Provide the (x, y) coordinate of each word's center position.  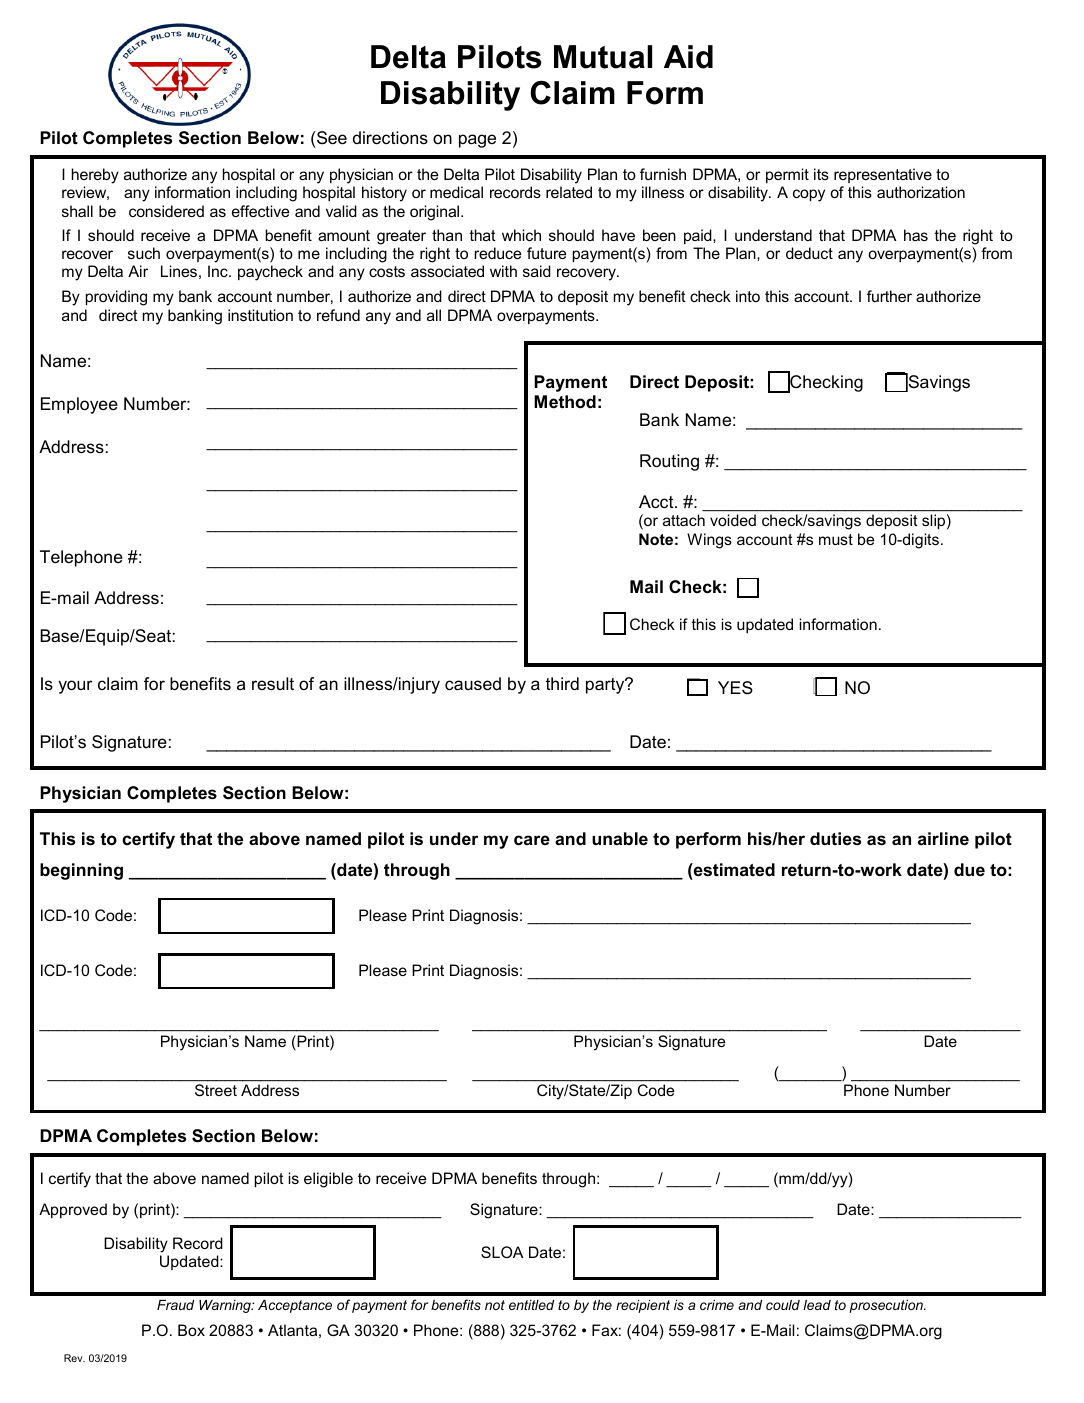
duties (835, 839)
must (836, 539)
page (477, 141)
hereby (95, 176)
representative (883, 175)
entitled (531, 1305)
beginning (81, 871)
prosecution (887, 1306)
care (532, 840)
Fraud (175, 1305)
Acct (657, 502)
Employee (79, 405)
